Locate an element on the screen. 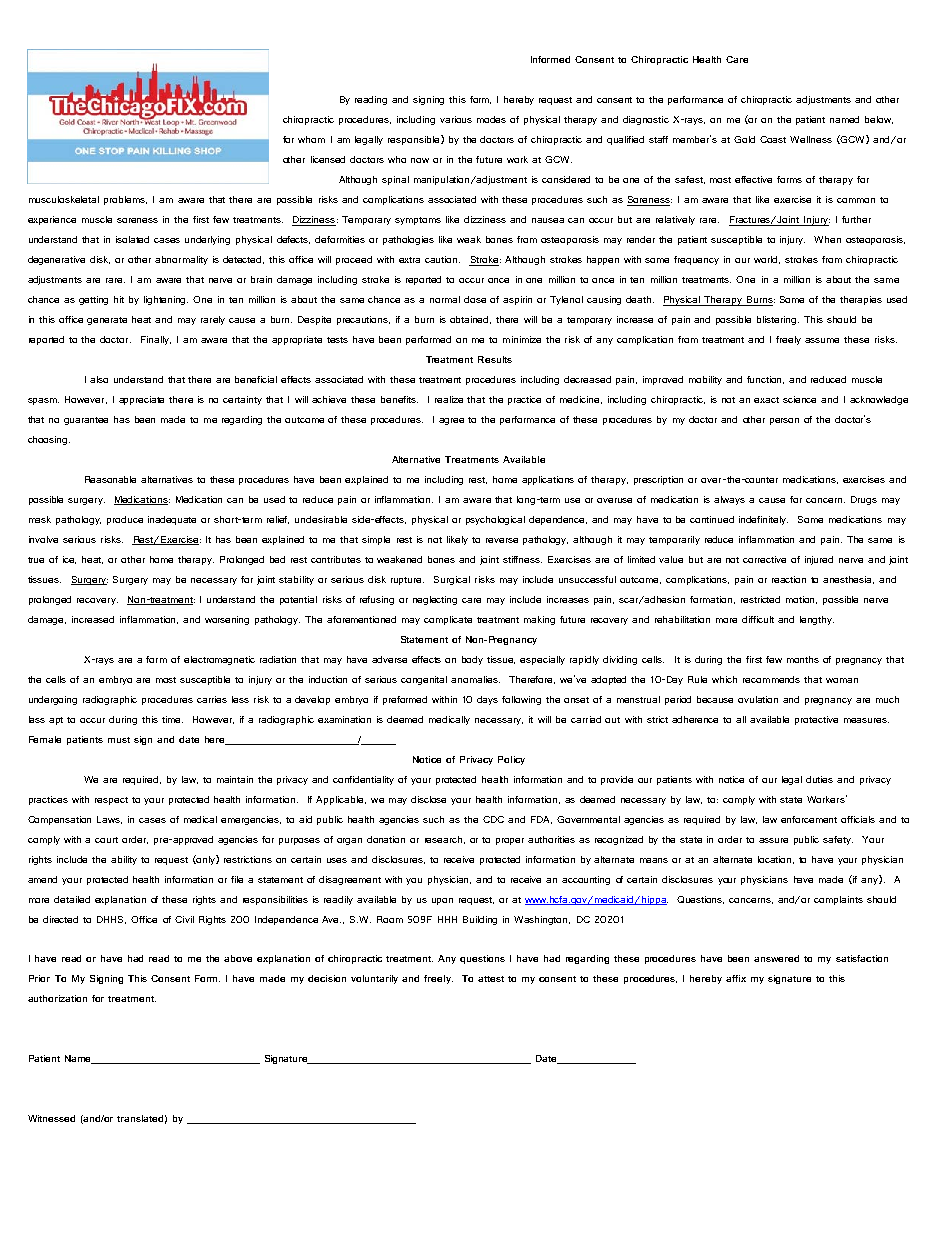 The height and width of the screenshot is (1233, 952). complicate is located at coordinates (448, 620).
